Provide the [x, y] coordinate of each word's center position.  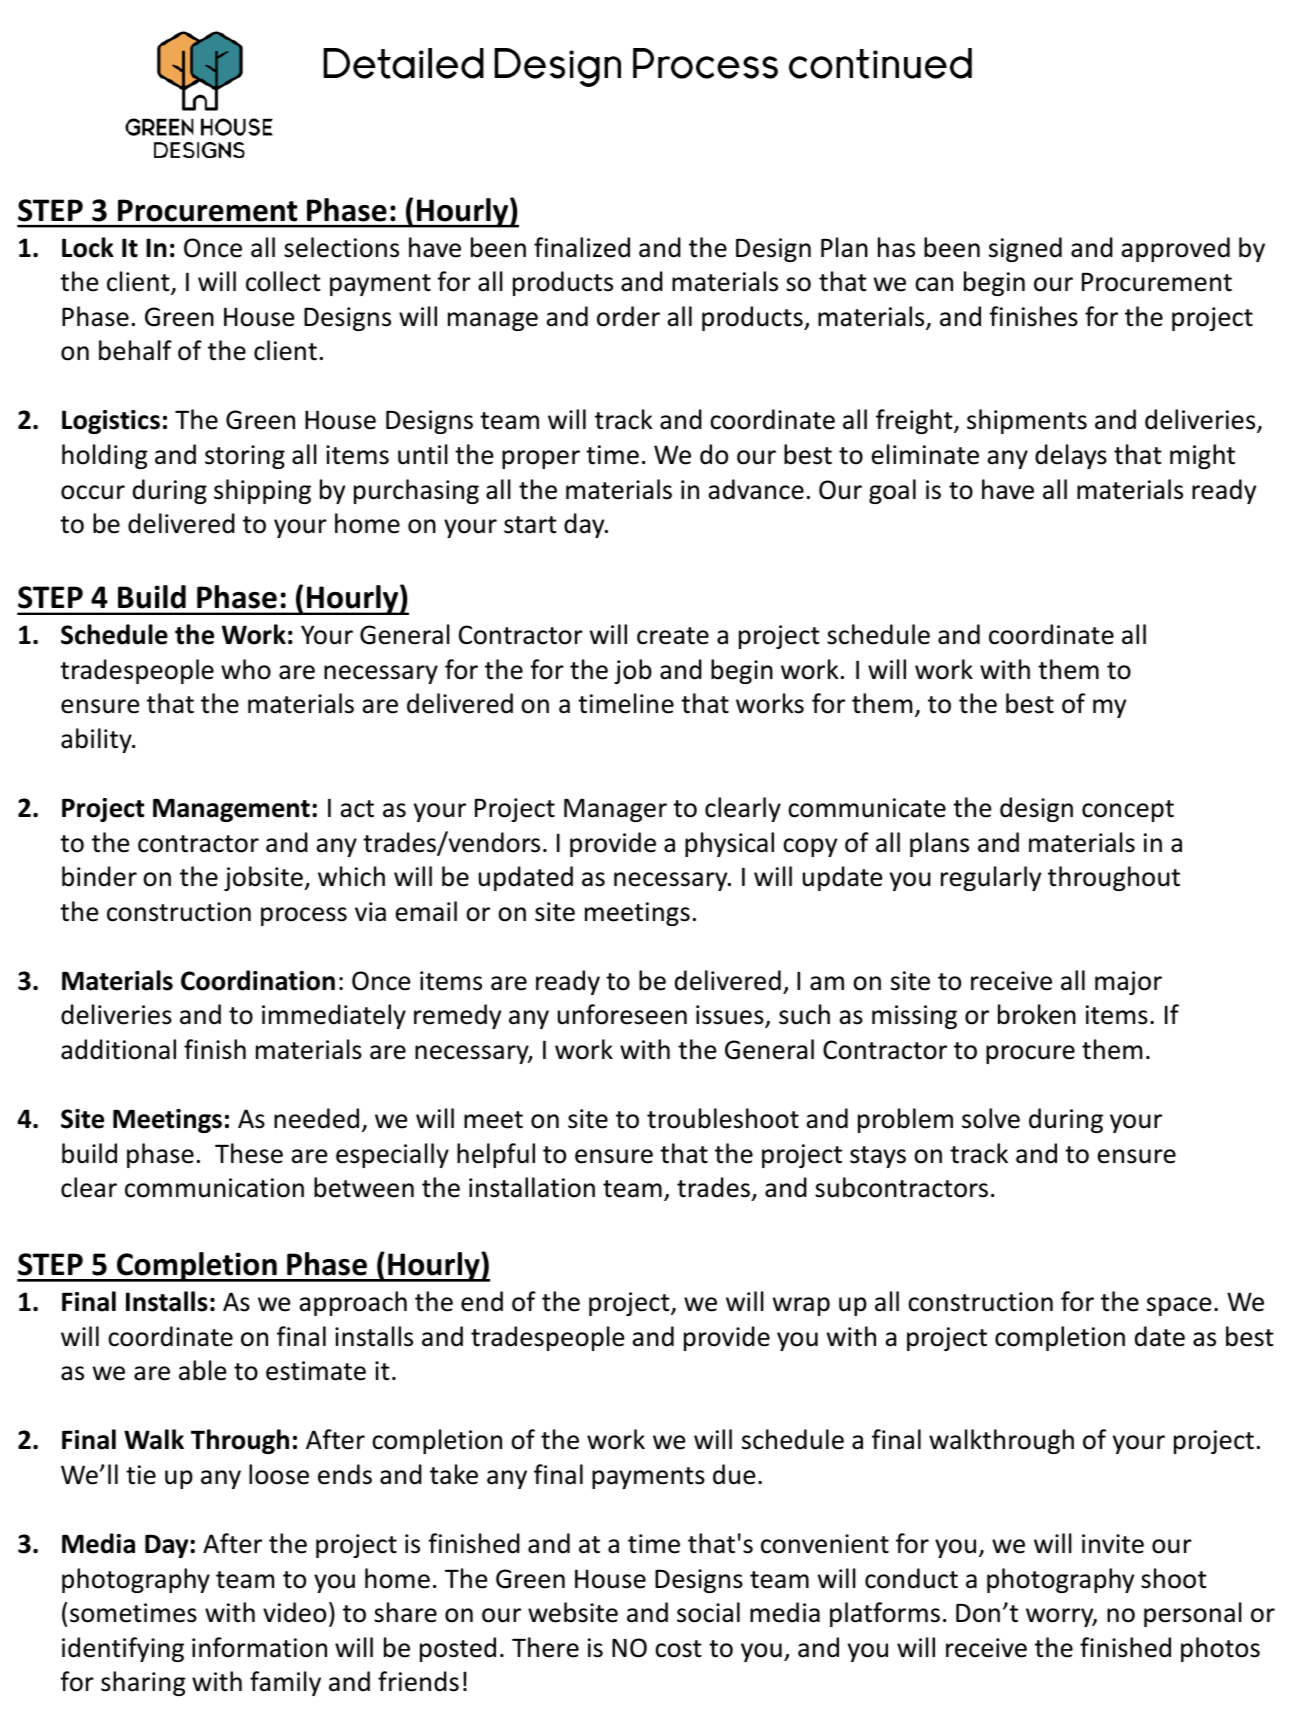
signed [1025, 249]
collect [283, 281]
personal [1193, 1614]
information [259, 1647]
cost [678, 1649]
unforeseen [622, 1014]
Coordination [258, 980]
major [1128, 983]
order [628, 316]
